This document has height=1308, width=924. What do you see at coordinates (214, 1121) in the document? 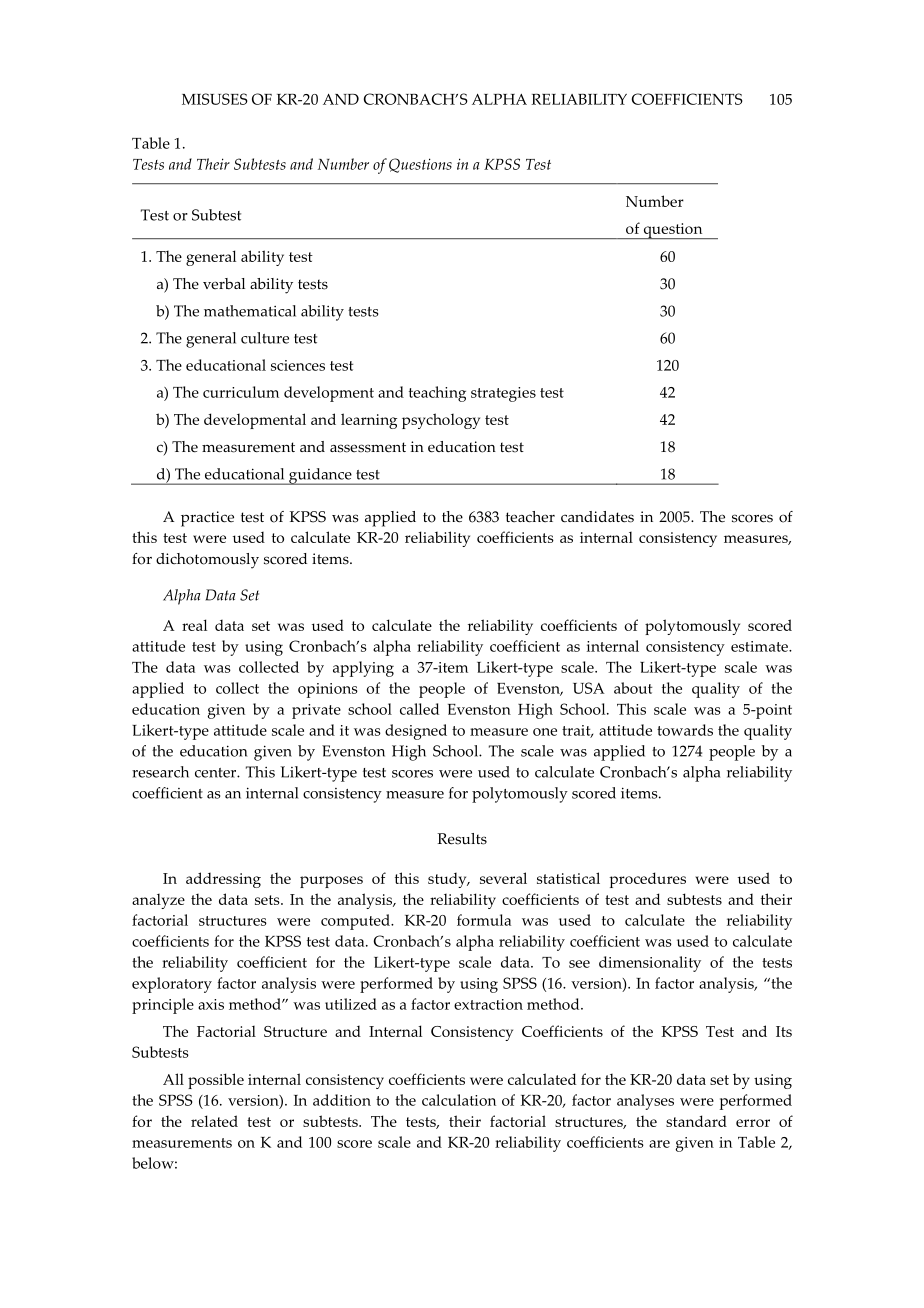
I see `related` at bounding box center [214, 1121].
